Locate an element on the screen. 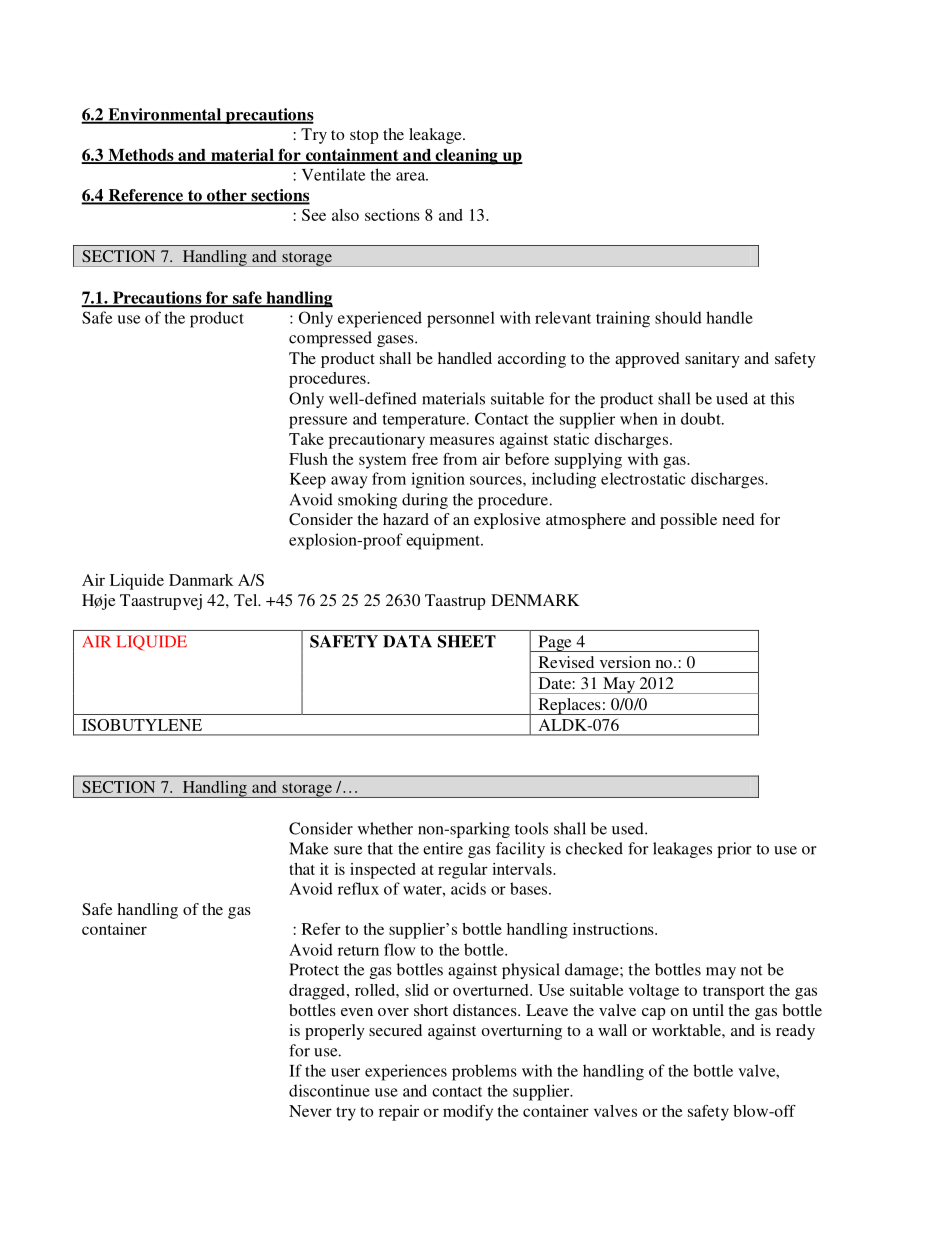 The height and width of the screenshot is (1233, 952). should is located at coordinates (678, 317).
